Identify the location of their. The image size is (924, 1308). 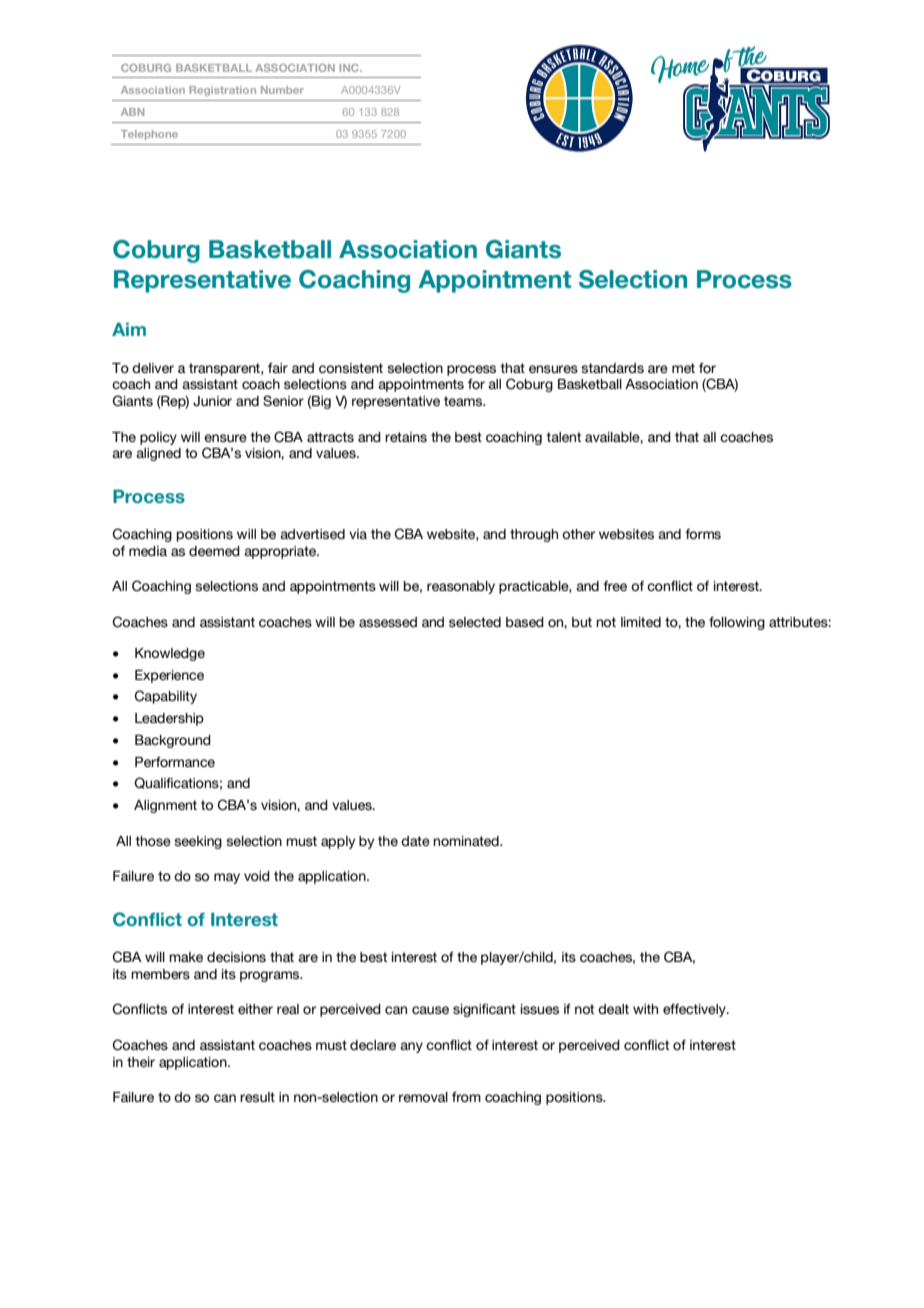
(141, 1062).
